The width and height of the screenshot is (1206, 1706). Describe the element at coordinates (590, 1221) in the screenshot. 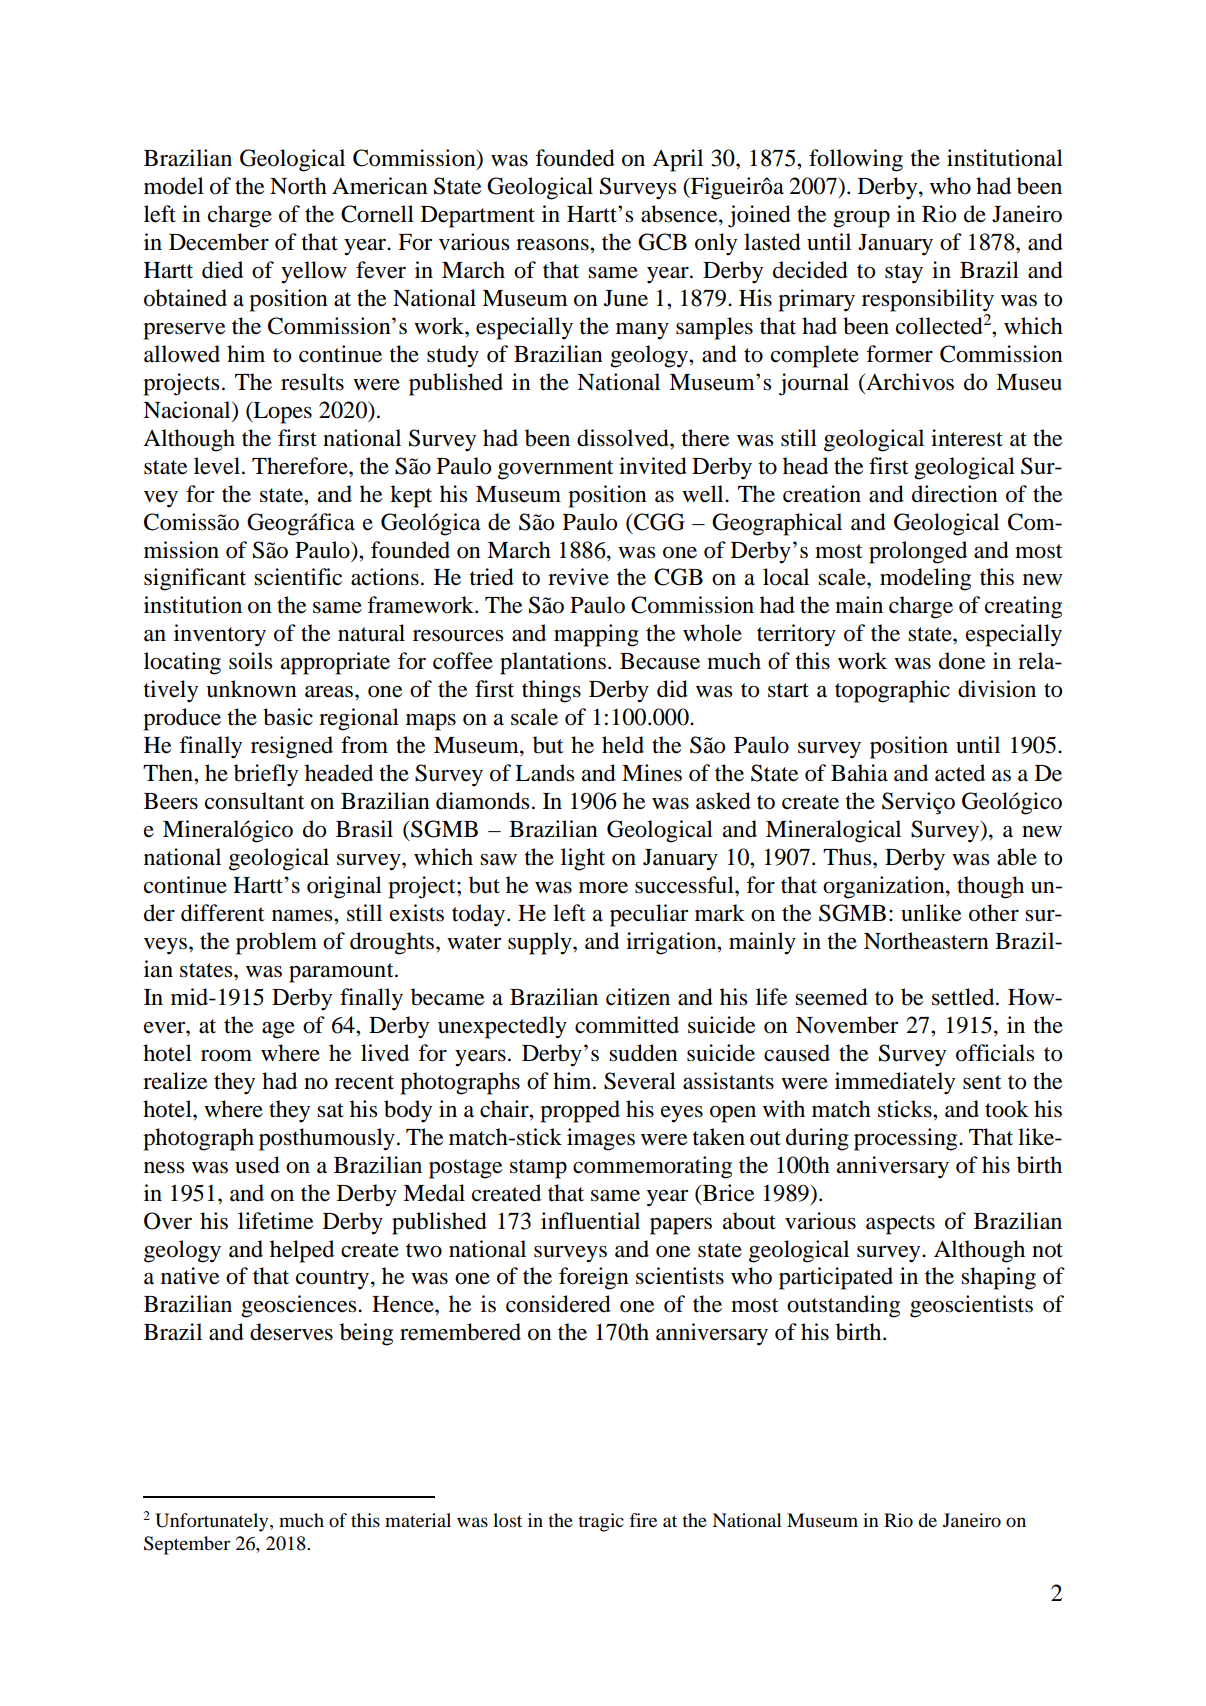

I see `influential` at that location.
